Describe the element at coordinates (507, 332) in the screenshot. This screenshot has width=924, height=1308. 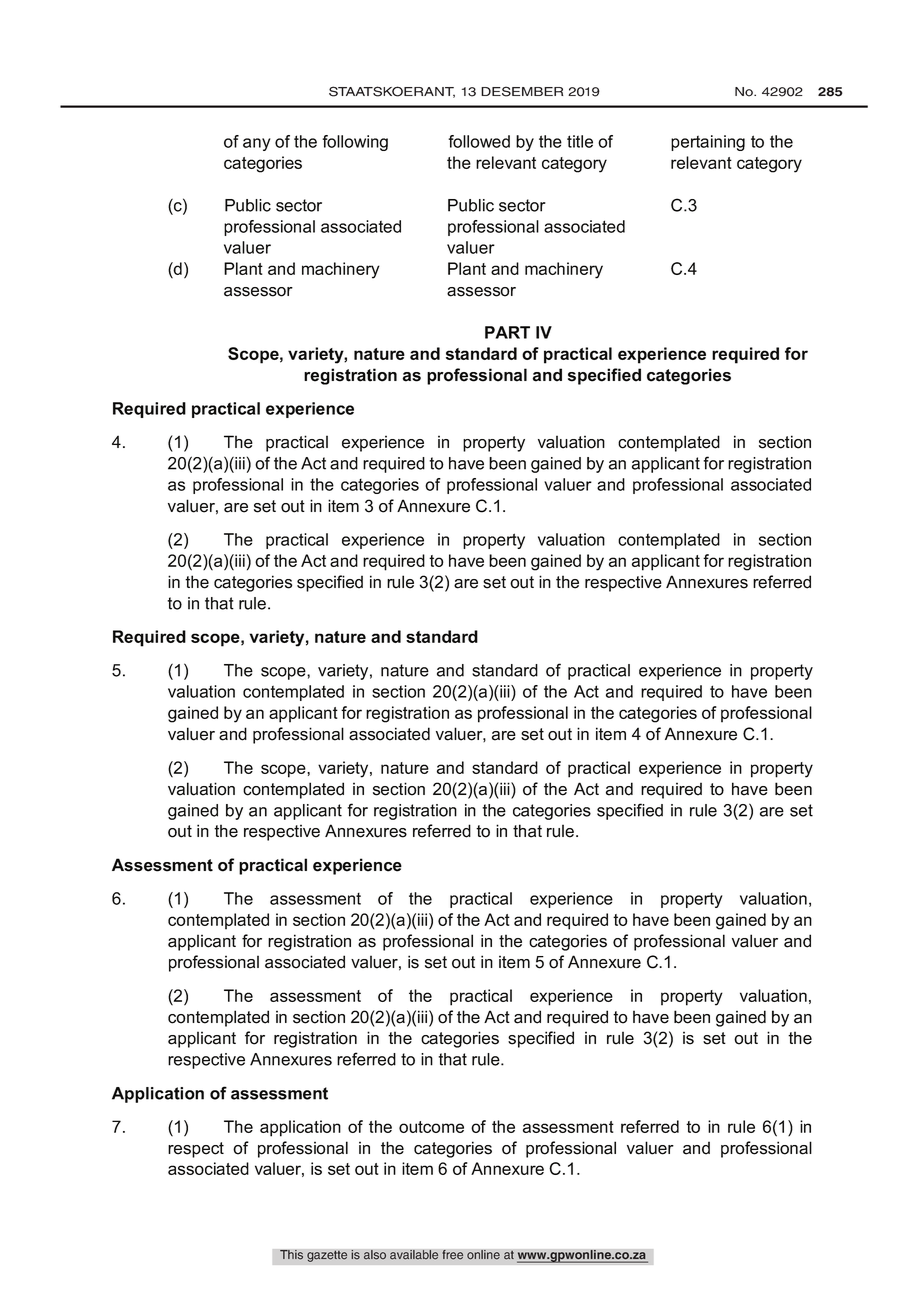
I see `PART` at that location.
